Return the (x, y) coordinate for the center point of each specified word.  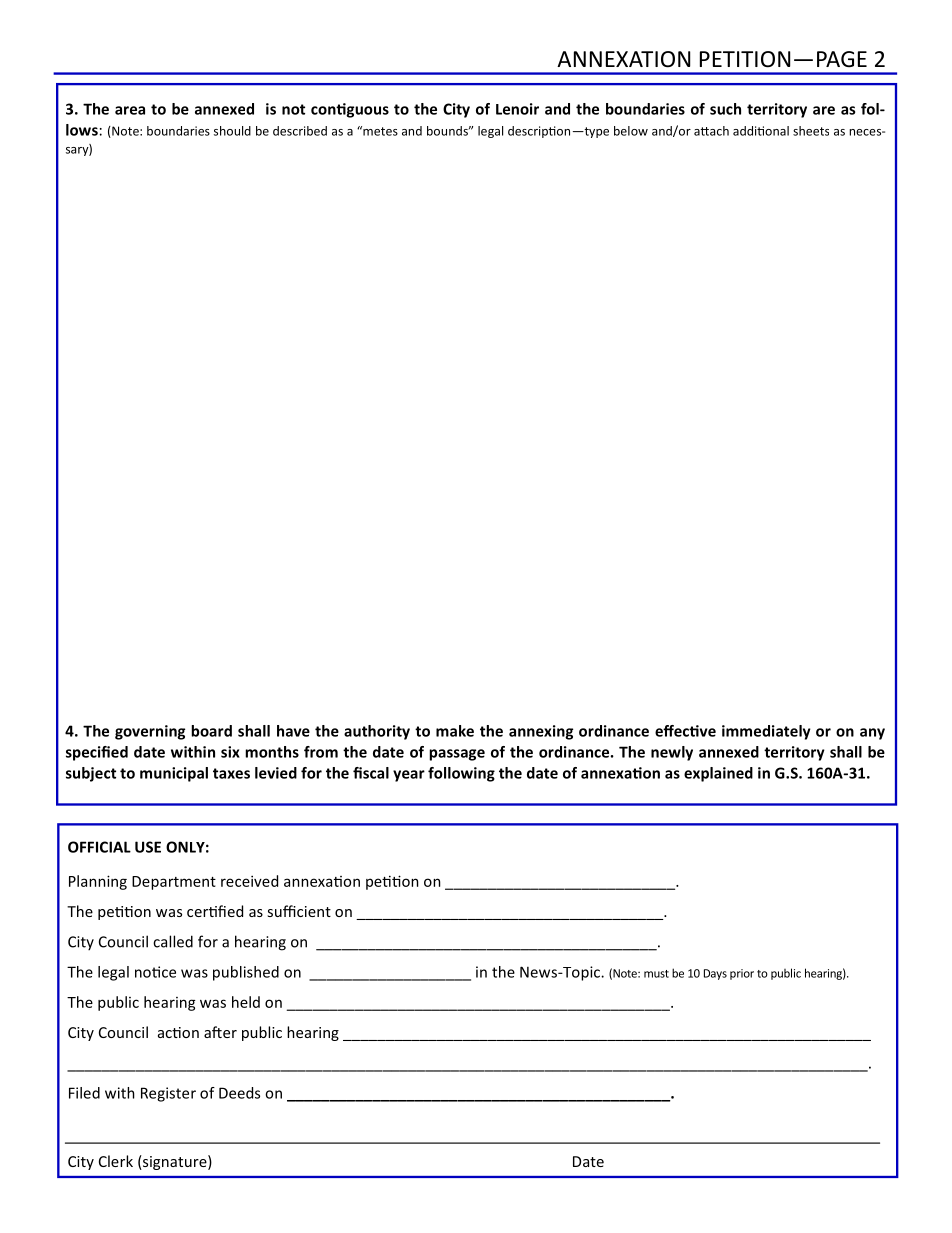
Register (168, 1094)
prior (742, 974)
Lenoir (517, 109)
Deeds (239, 1093)
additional (761, 131)
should (232, 131)
